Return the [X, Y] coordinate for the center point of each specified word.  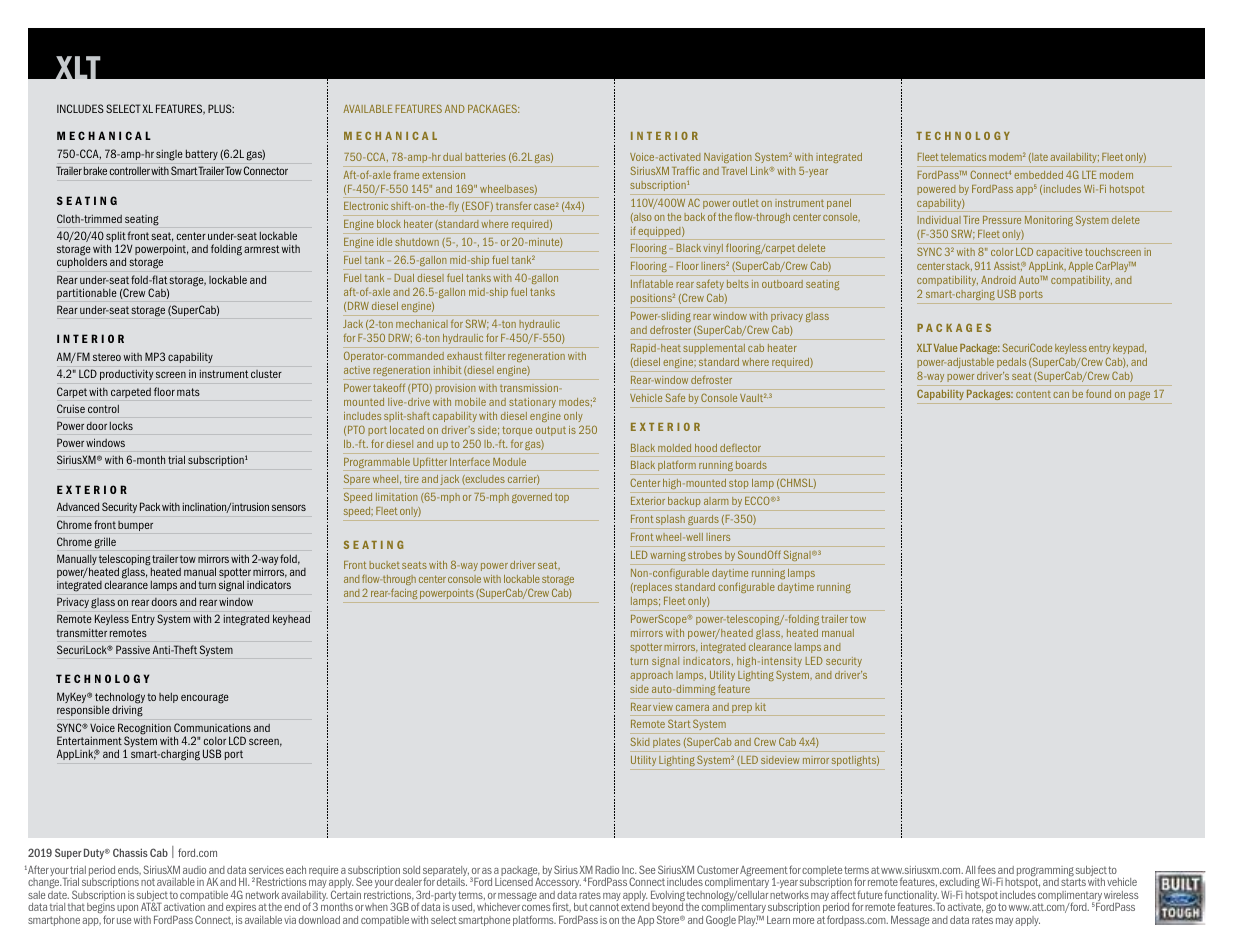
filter [495, 355]
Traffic [686, 170]
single [169, 155]
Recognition [144, 730]
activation [184, 907]
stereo [107, 357]
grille [105, 543]
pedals [1011, 363]
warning [668, 556]
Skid [640, 741]
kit [761, 707]
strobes [705, 555]
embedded [1038, 175]
